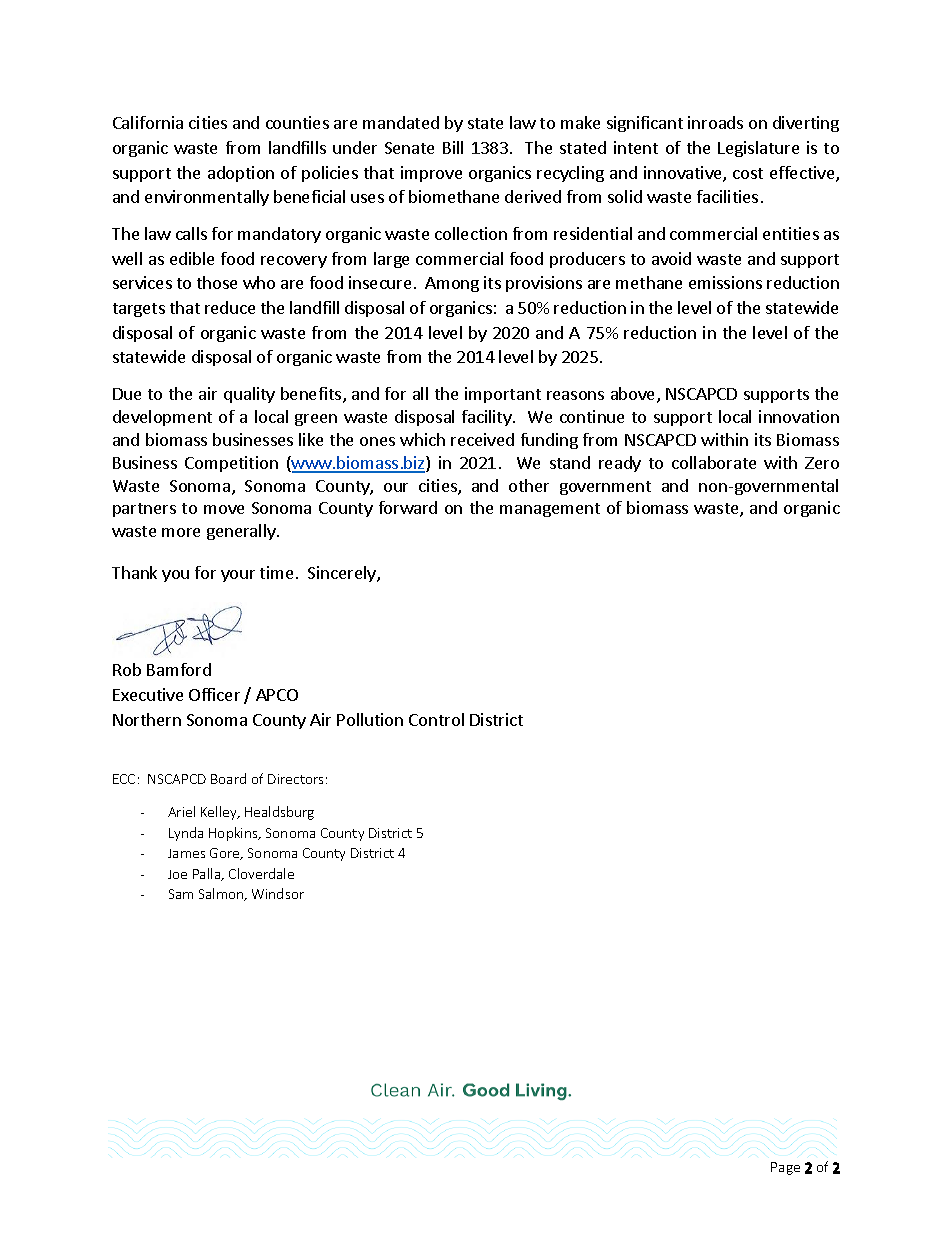  What do you see at coordinates (179, 669) in the page?
I see `Bamford` at bounding box center [179, 669].
